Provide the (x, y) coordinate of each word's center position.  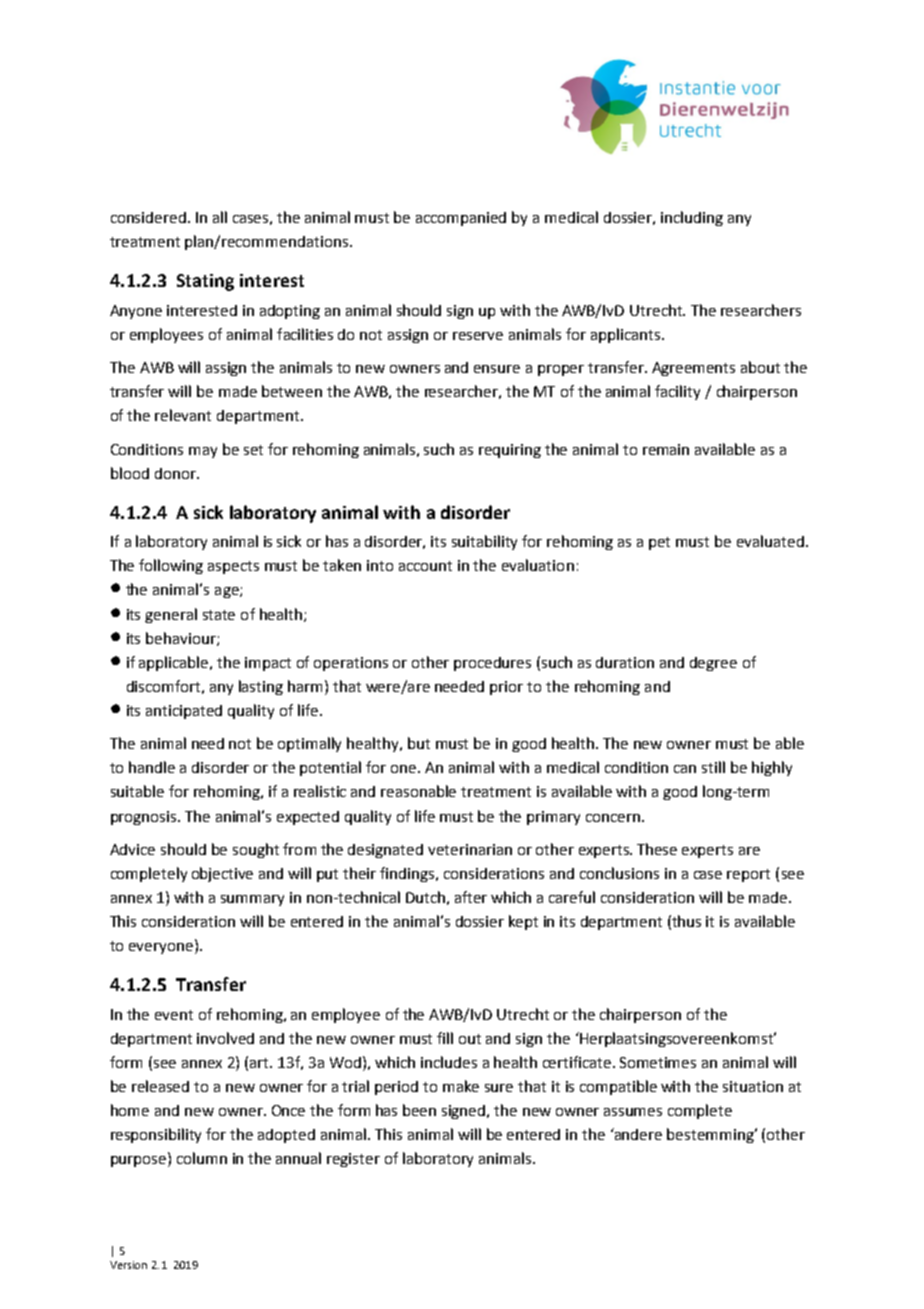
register (353, 1160)
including (692, 218)
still (713, 767)
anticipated (184, 712)
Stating (205, 282)
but (419, 743)
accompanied (461, 219)
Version (128, 1265)
